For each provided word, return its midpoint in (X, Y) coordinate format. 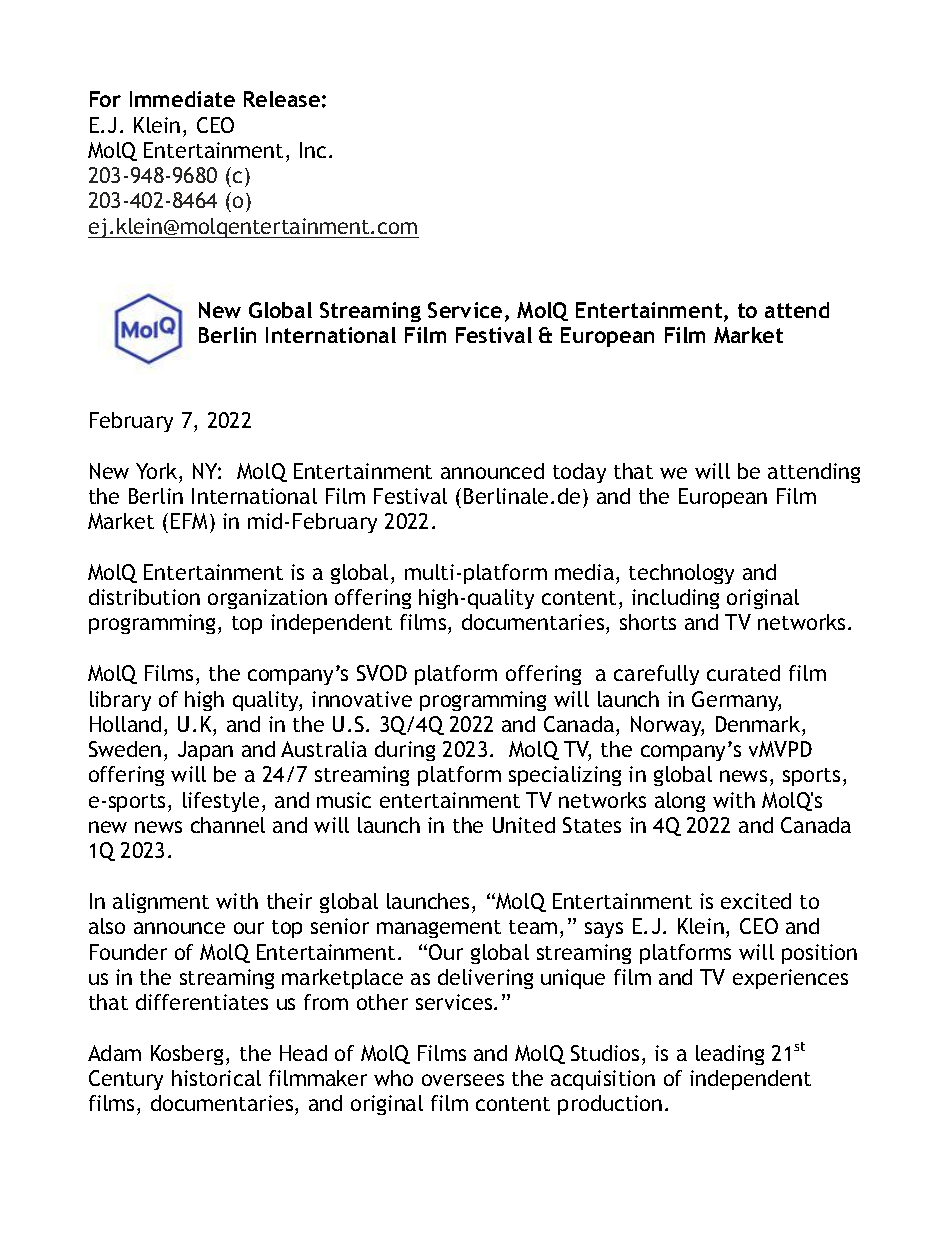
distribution (144, 597)
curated (743, 673)
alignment (161, 903)
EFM (191, 523)
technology (681, 574)
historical (216, 1078)
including (675, 599)
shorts (648, 622)
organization (267, 599)
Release (282, 99)
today (579, 473)
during (405, 751)
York (158, 471)
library (120, 701)
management (439, 929)
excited (756, 901)
